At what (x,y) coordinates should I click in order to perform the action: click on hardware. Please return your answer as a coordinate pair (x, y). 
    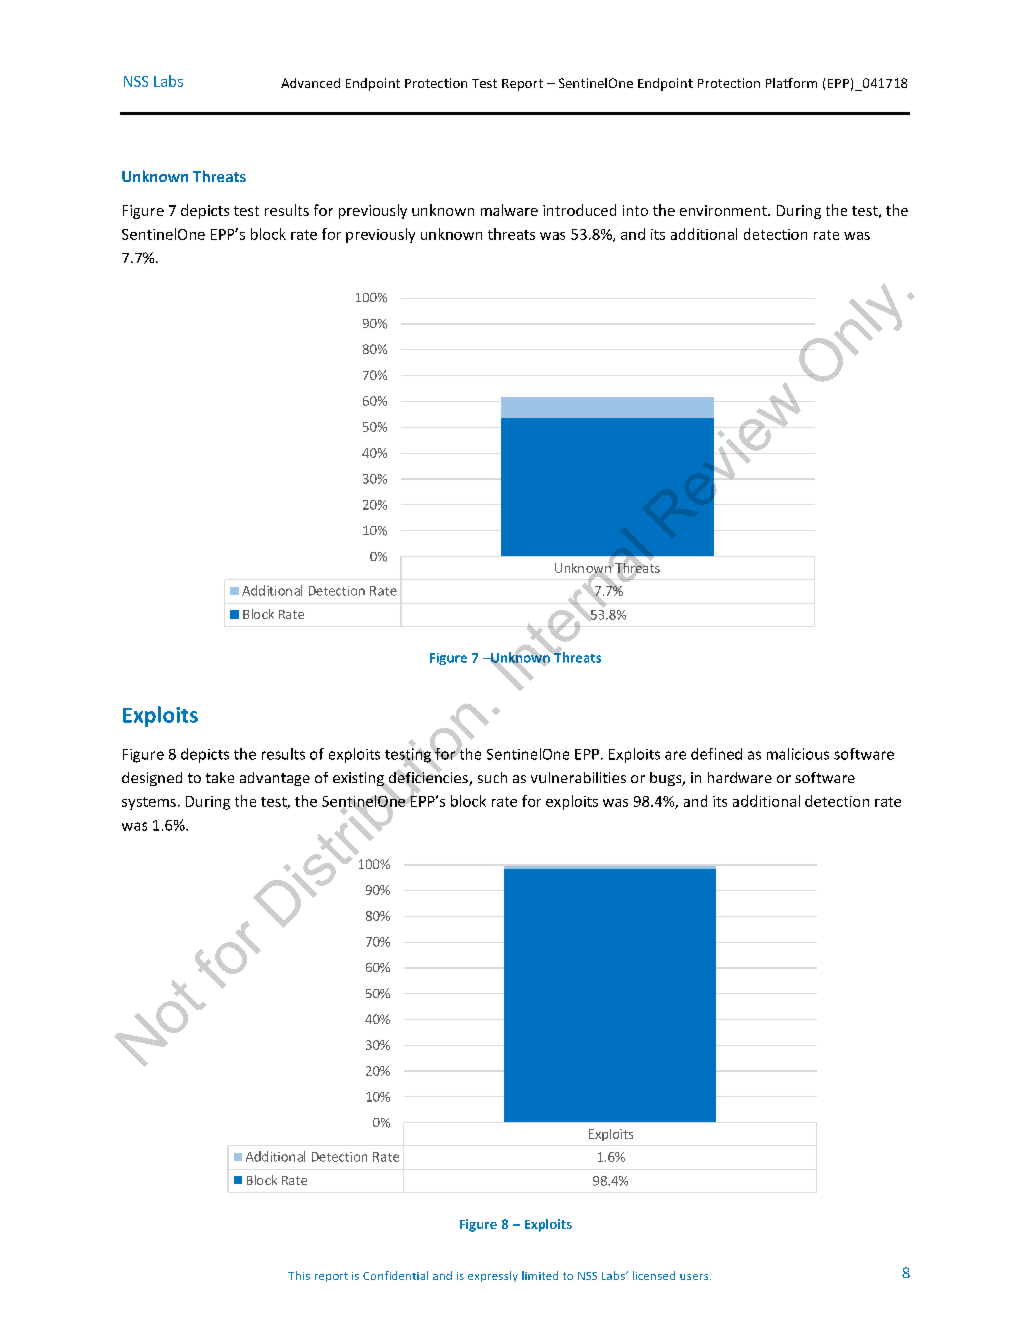
    Looking at the image, I should click on (740, 777).
